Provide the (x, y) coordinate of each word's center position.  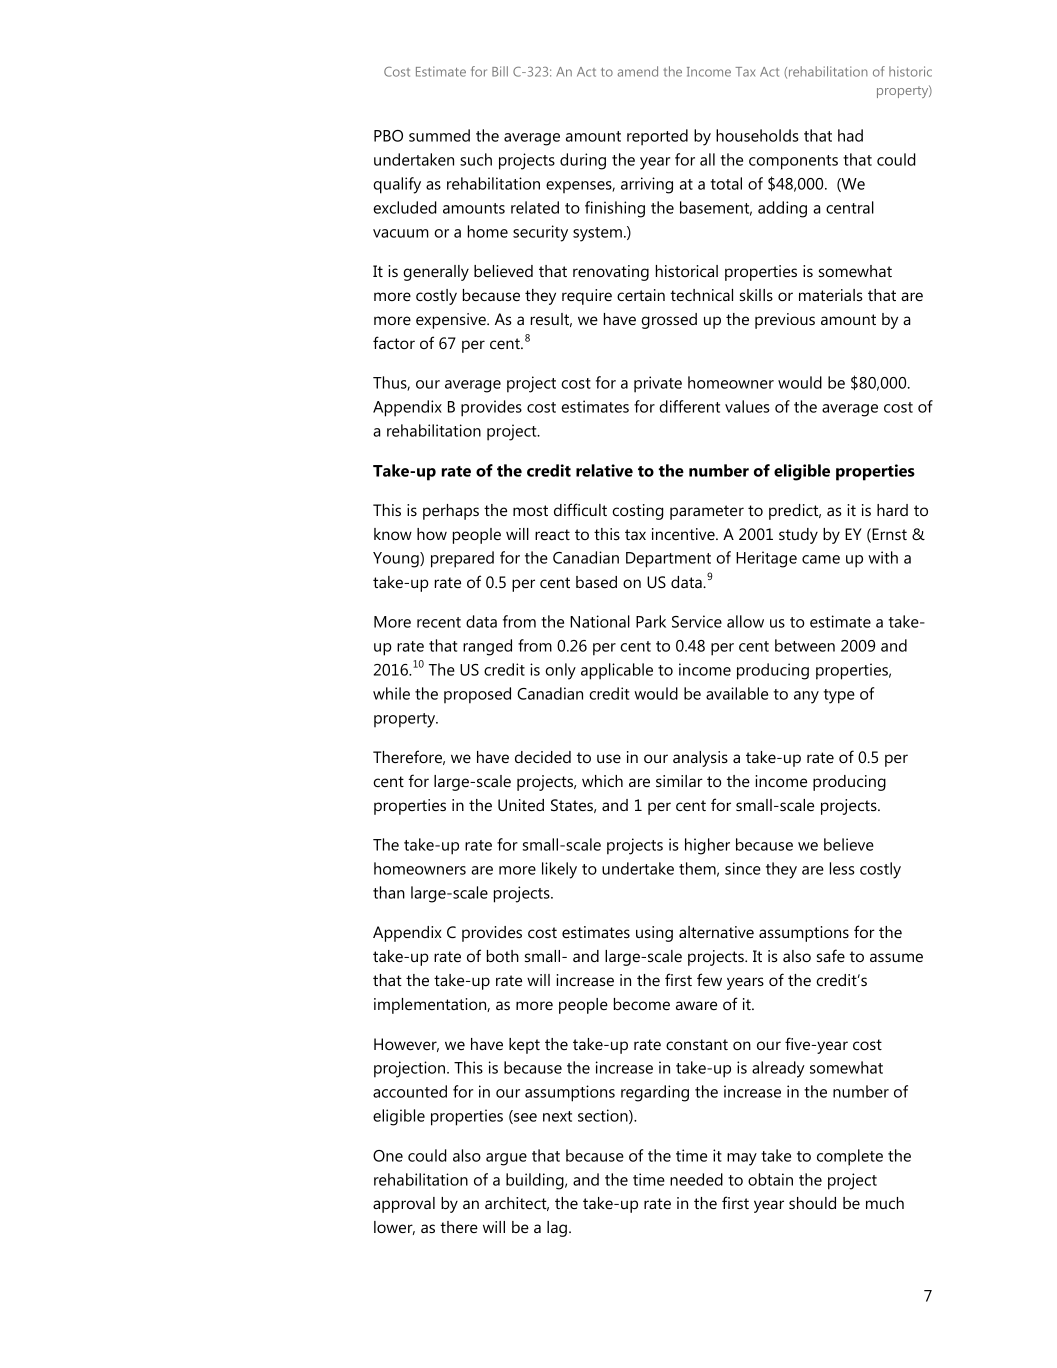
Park (651, 621)
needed (696, 1179)
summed (439, 135)
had (850, 135)
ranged (487, 647)
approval (404, 1205)
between (805, 645)
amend (638, 71)
